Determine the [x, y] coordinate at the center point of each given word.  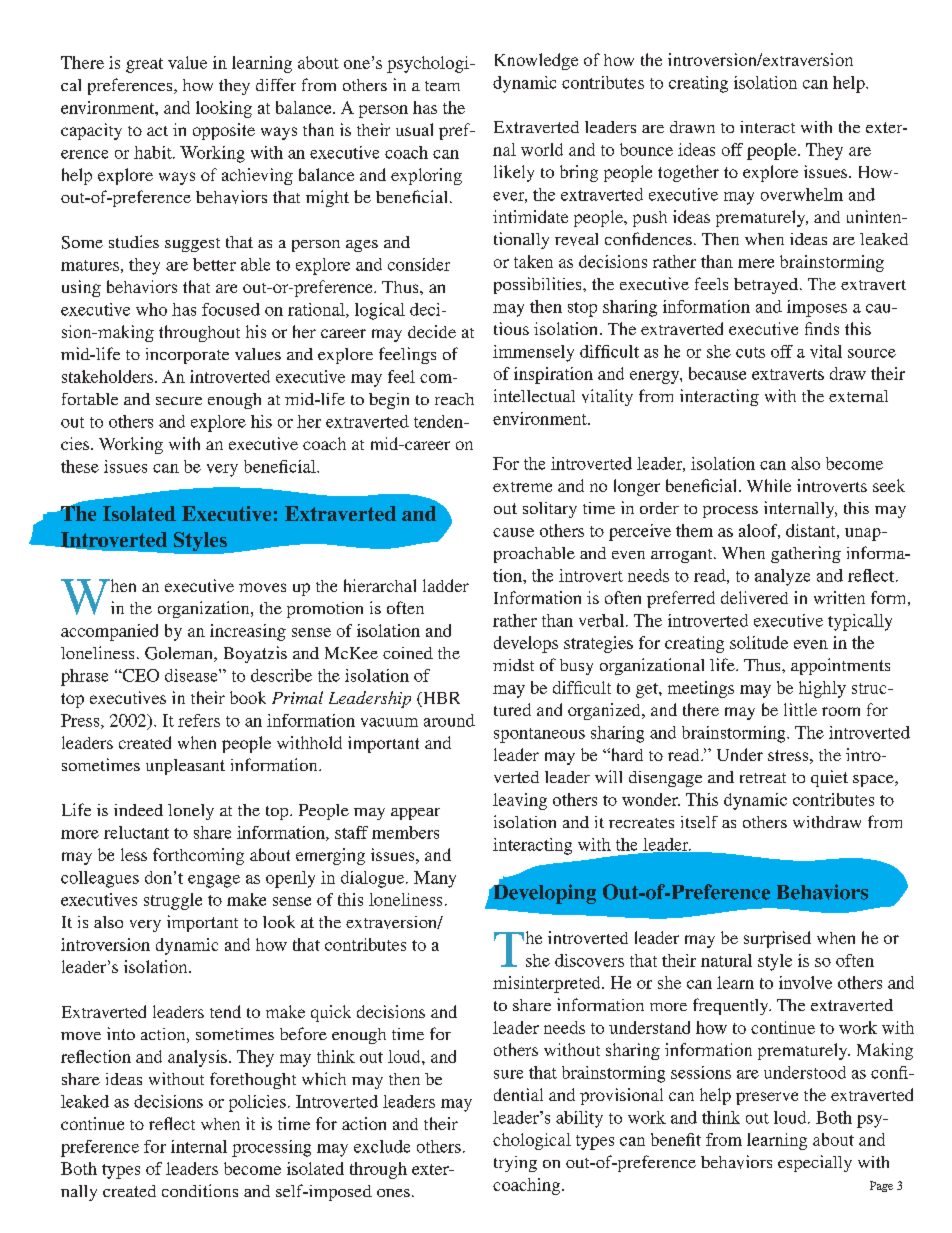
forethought [253, 1080]
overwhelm [802, 194]
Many [435, 879]
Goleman [180, 654]
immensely [533, 353]
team [442, 86]
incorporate [187, 356]
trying [515, 1164]
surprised [777, 939]
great [144, 65]
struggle [173, 901]
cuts [750, 352]
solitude [759, 642]
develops [526, 644]
